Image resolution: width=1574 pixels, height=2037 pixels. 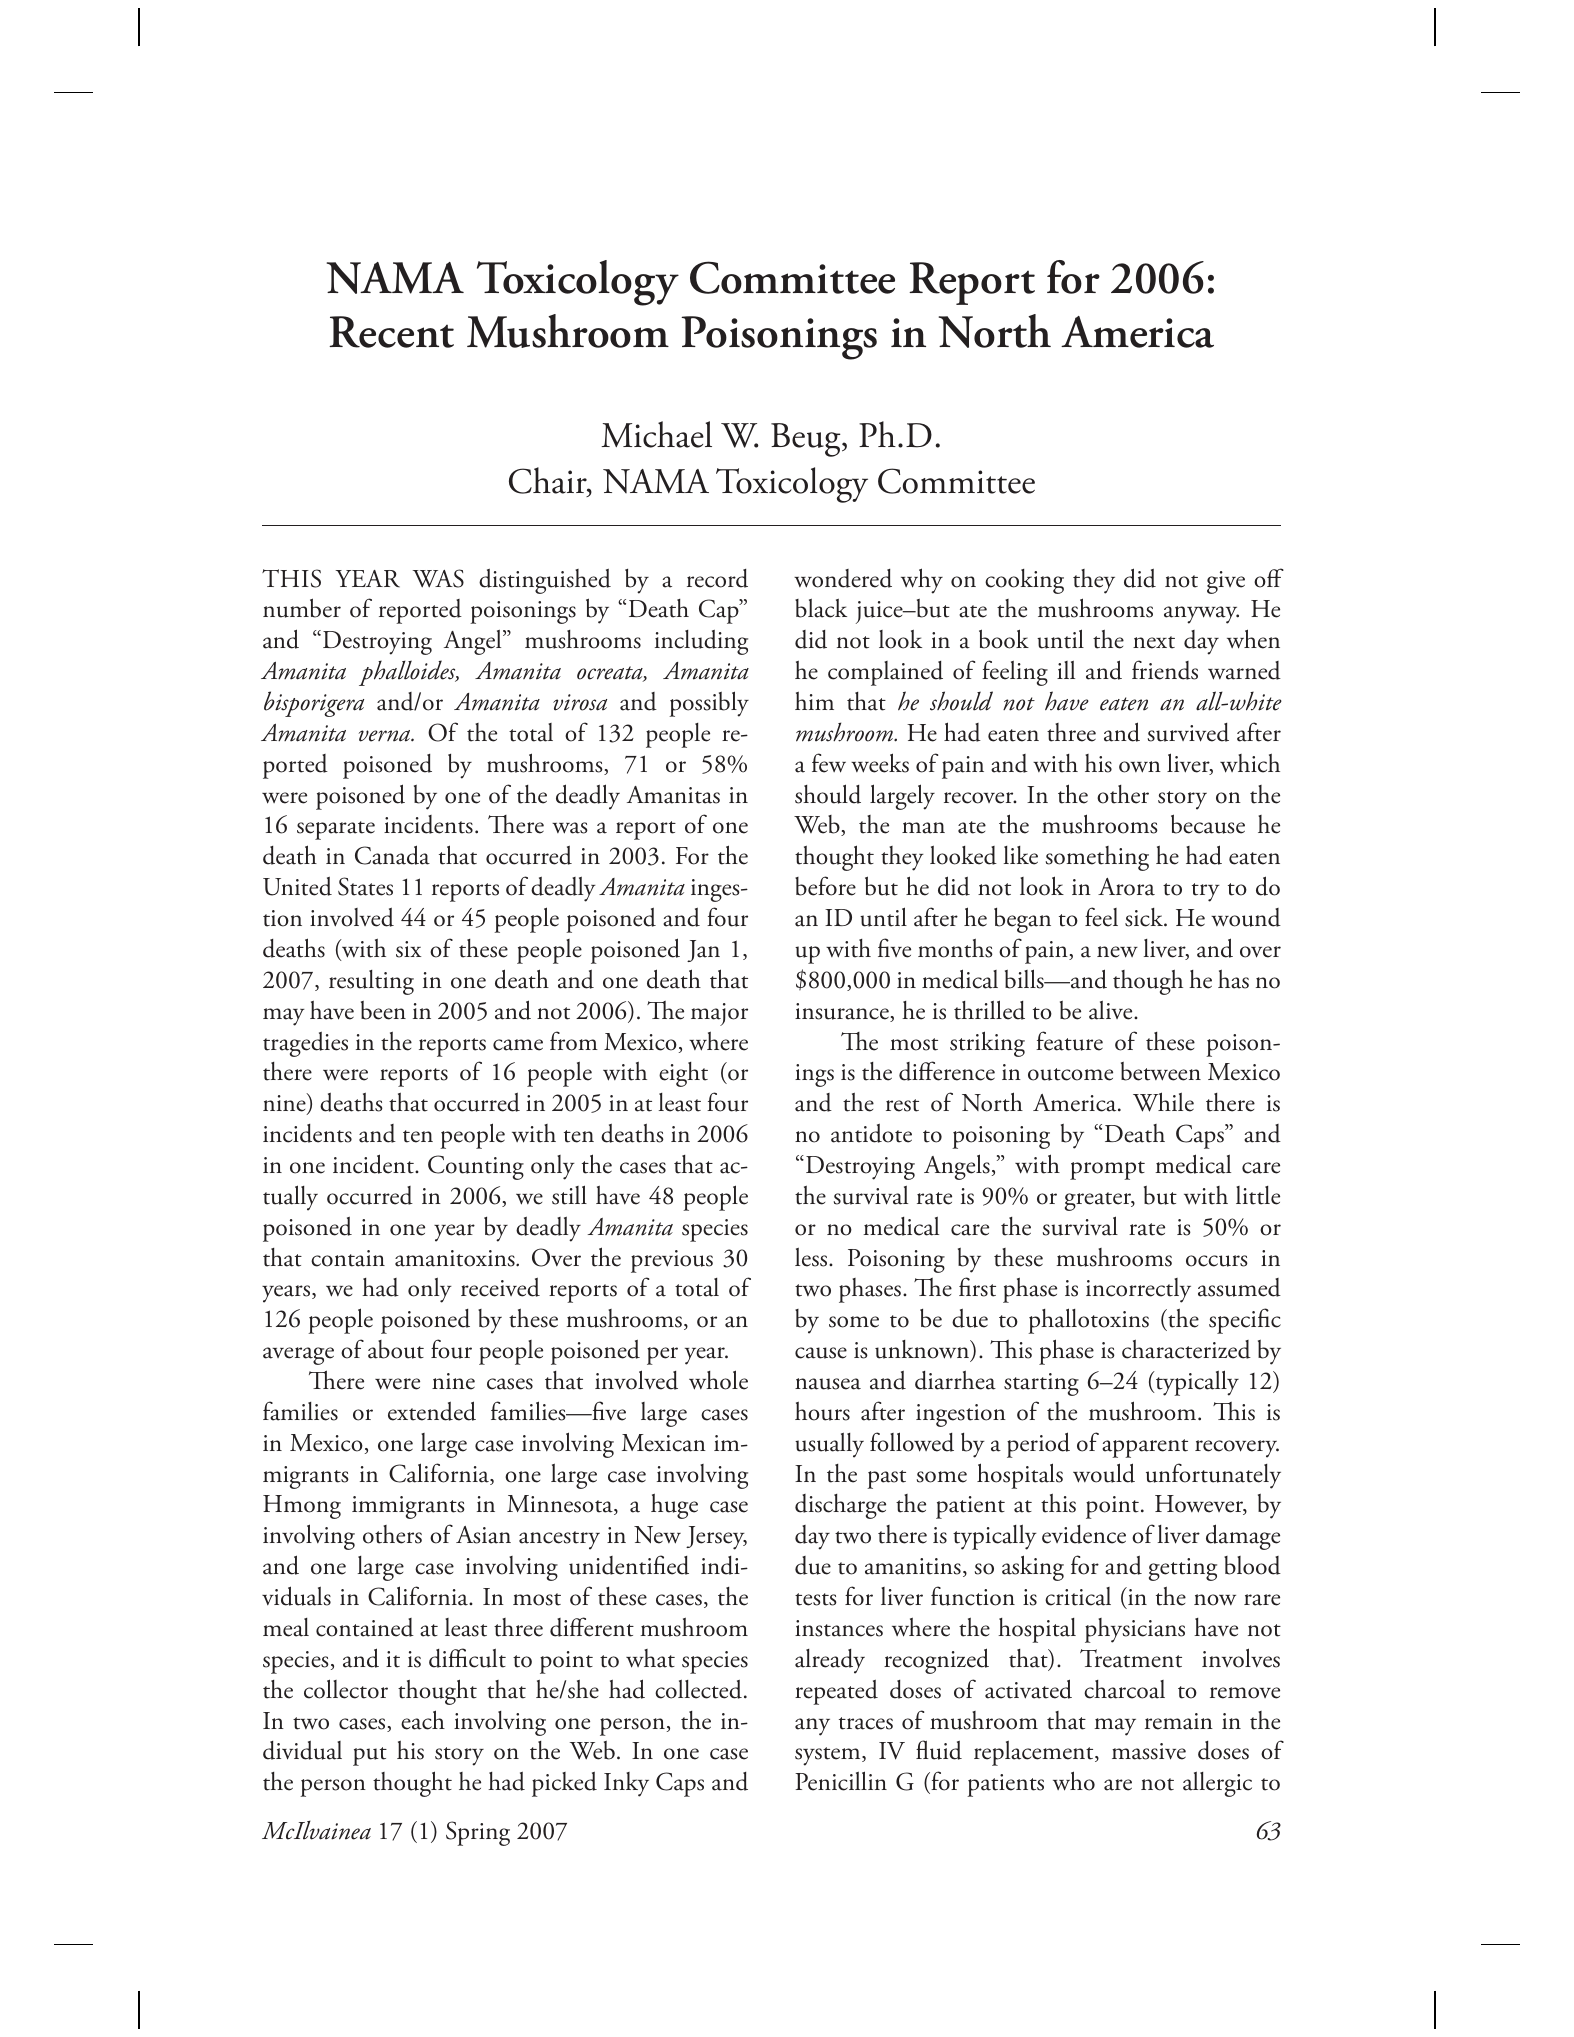 I want to click on Recent, so click(x=391, y=332).
